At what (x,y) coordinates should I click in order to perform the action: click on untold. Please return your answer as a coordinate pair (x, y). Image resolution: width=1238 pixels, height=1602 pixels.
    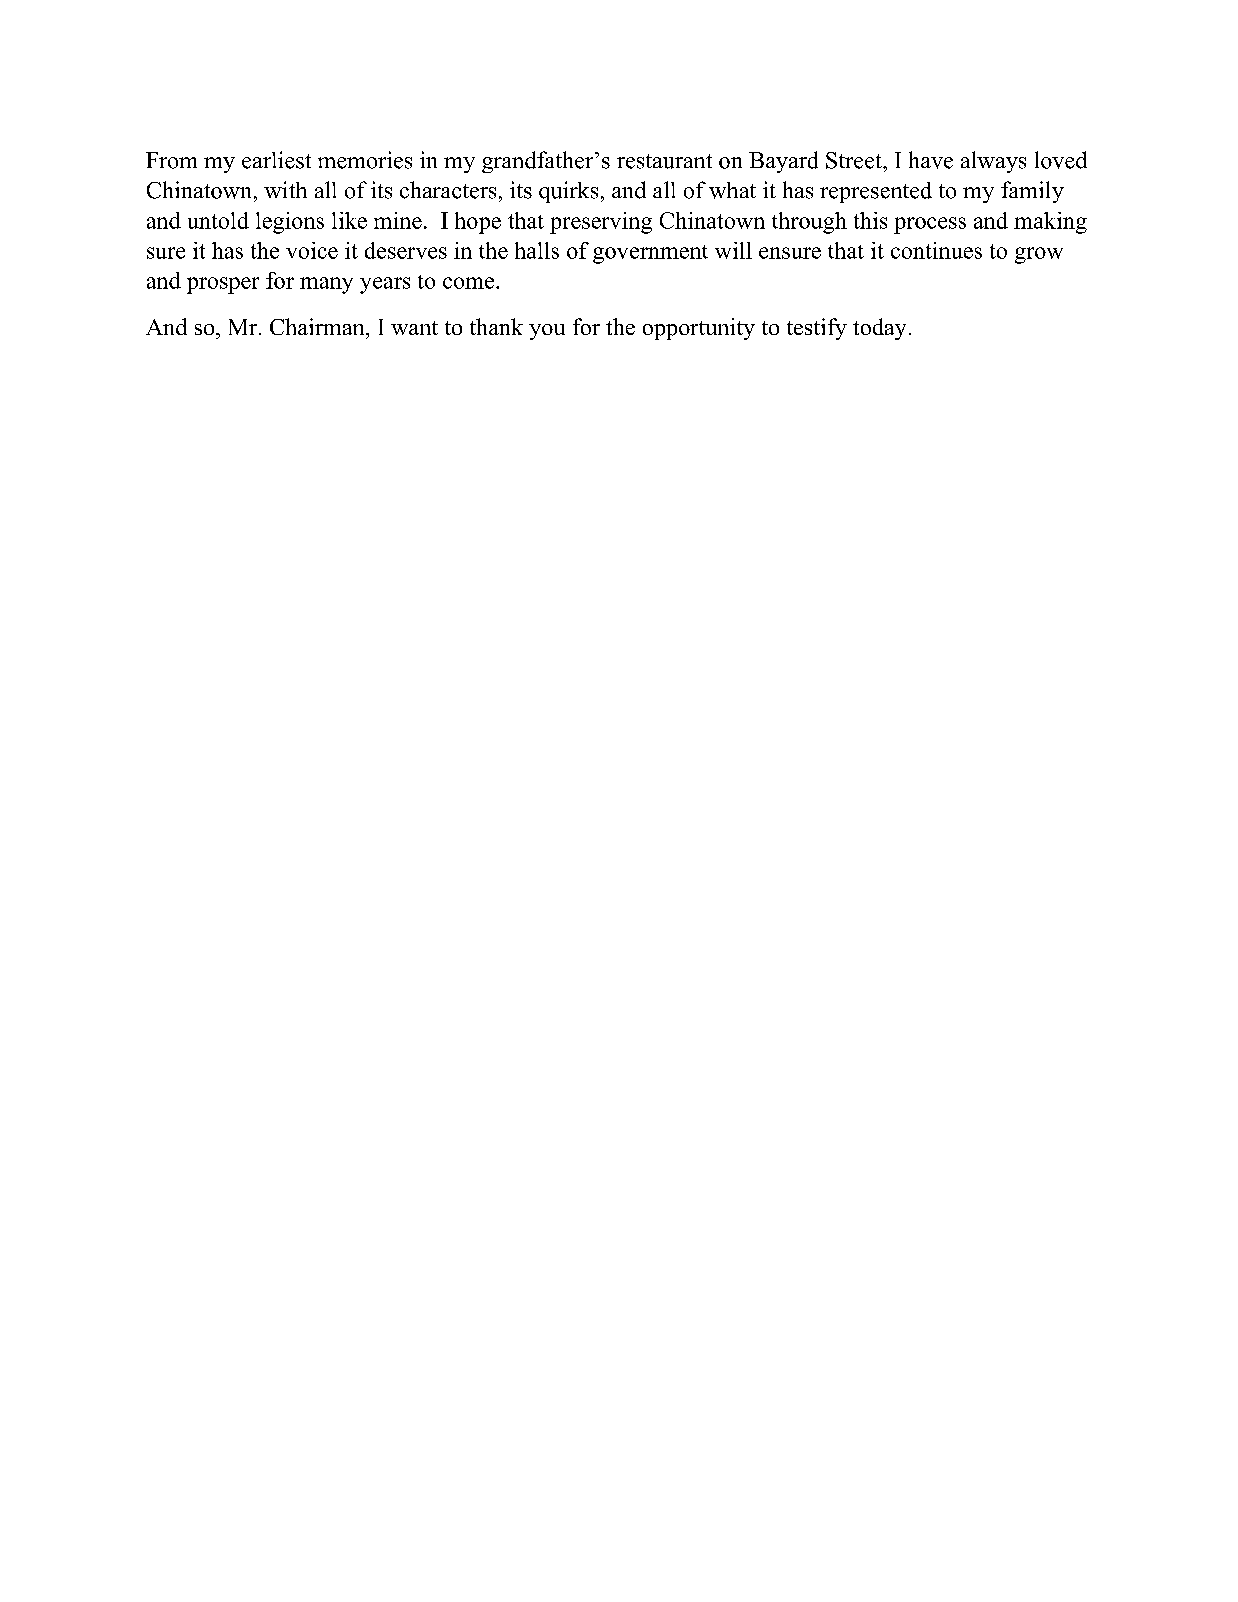
    Looking at the image, I should click on (218, 220).
